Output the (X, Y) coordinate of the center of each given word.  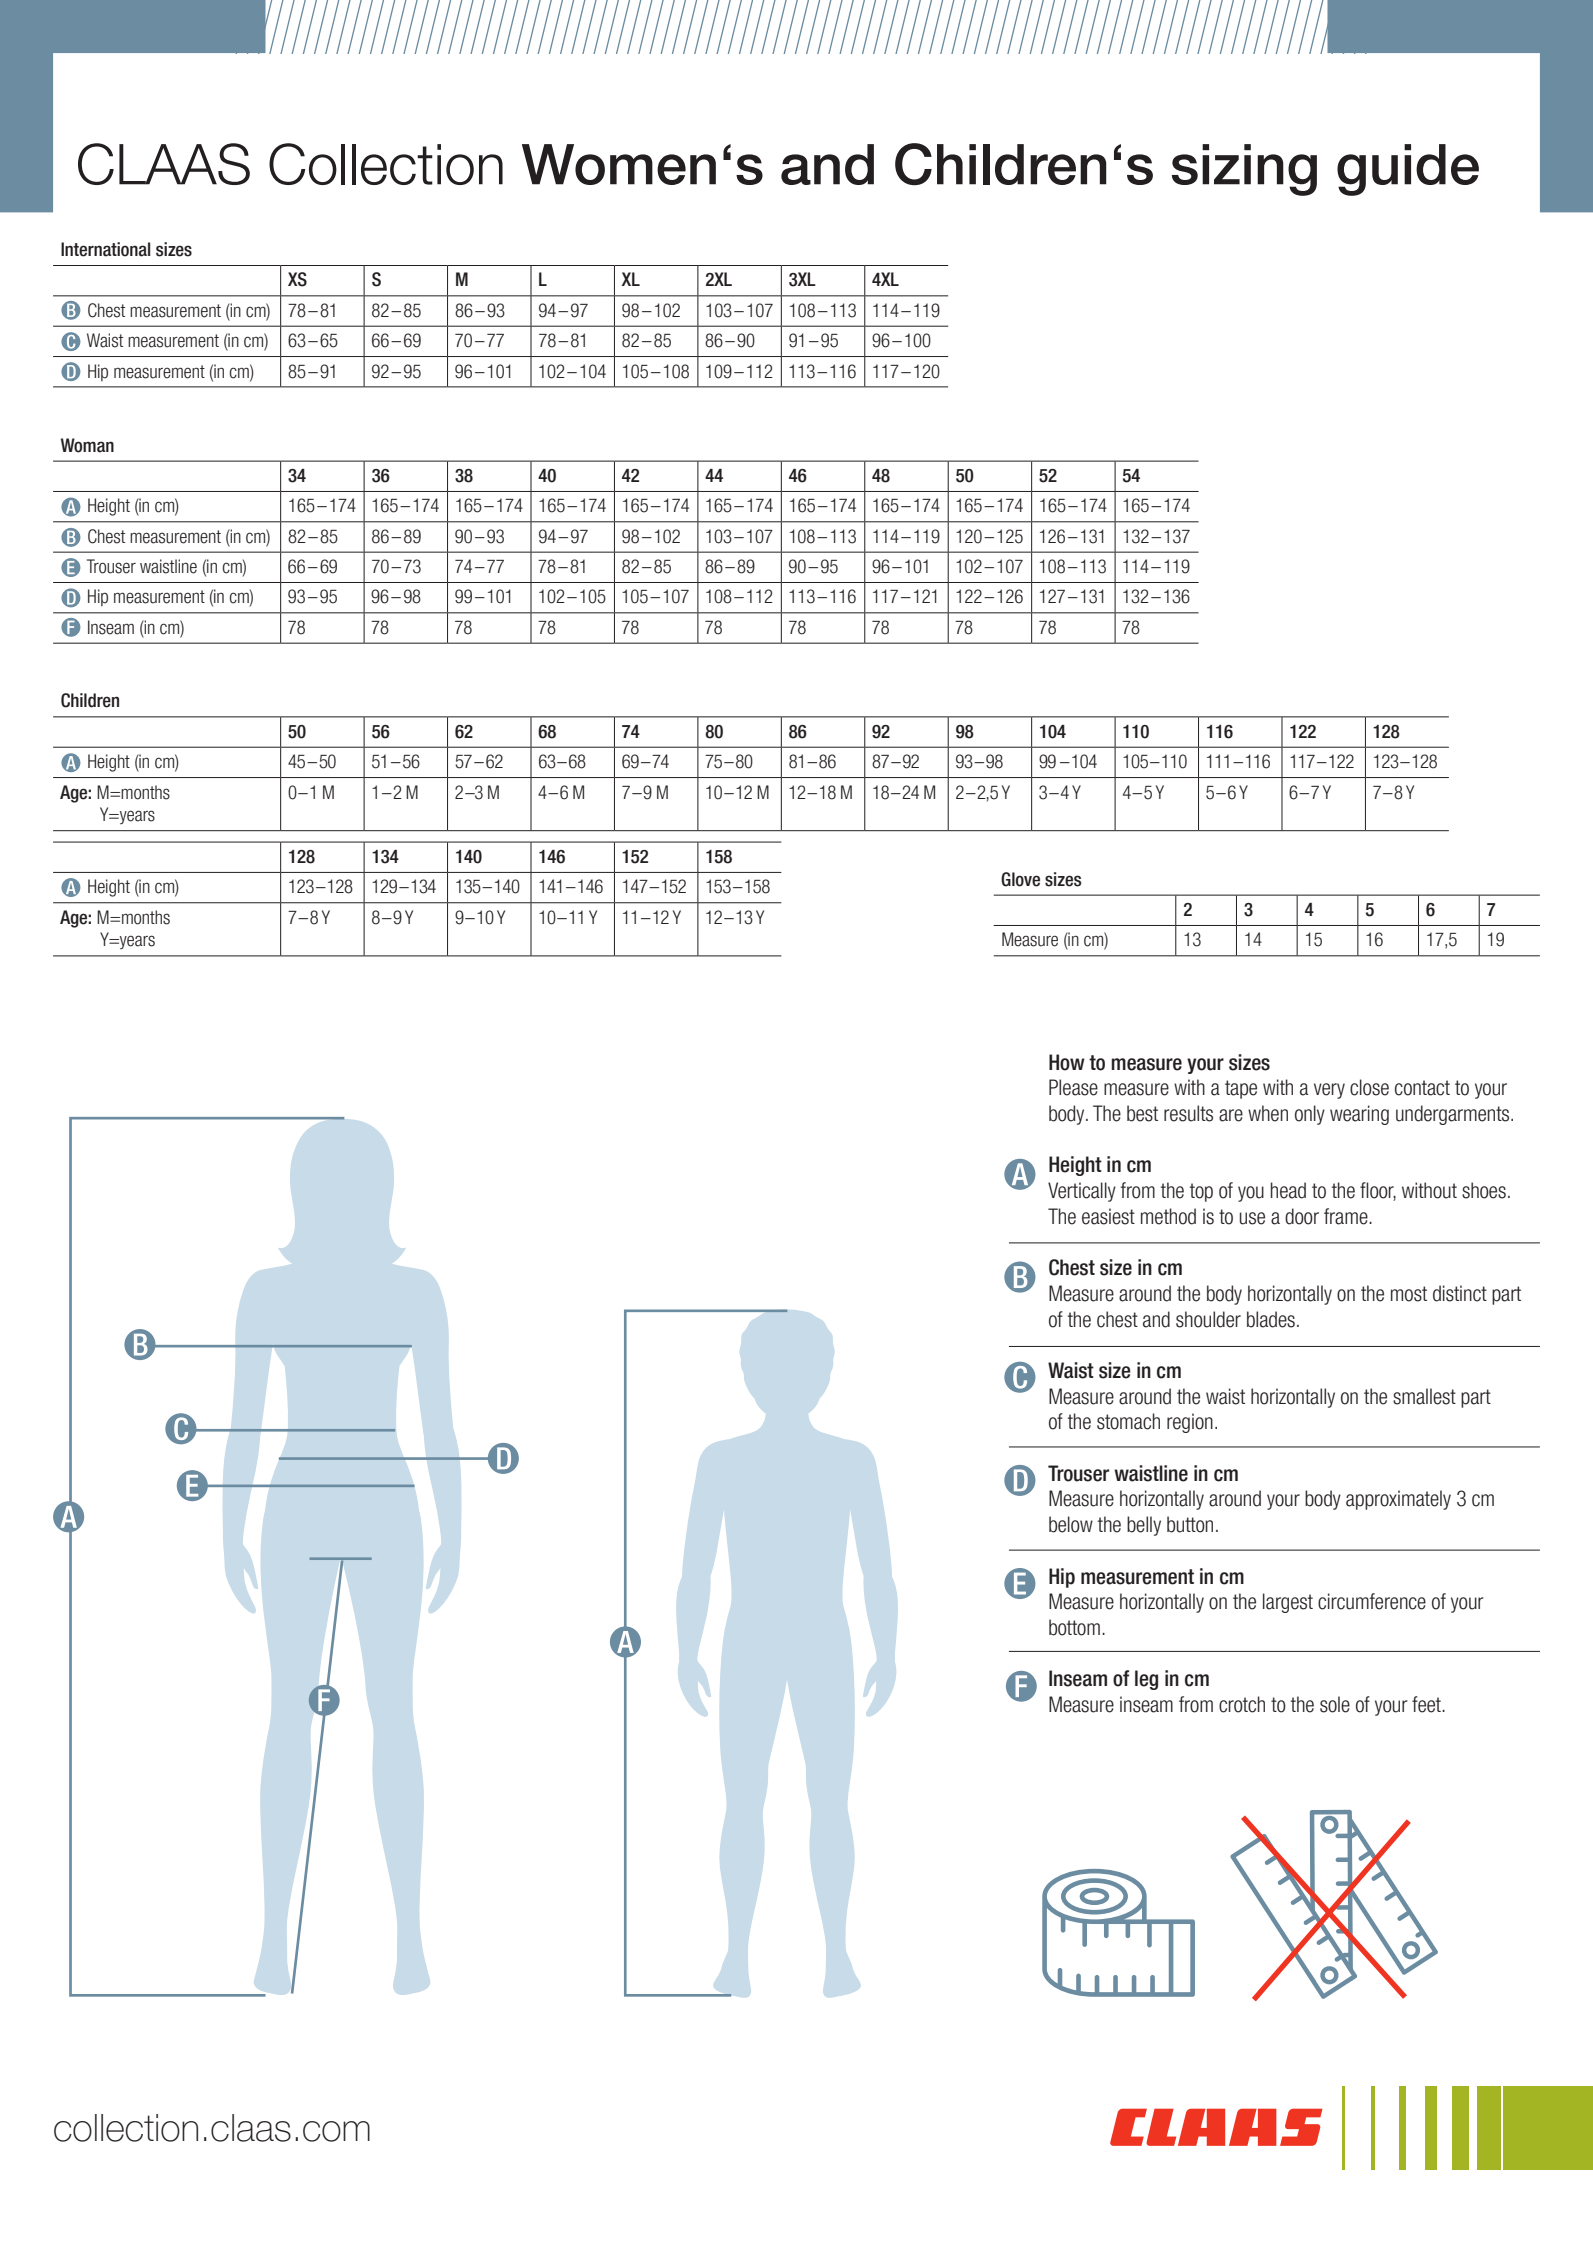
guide (1408, 170)
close (1369, 1087)
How (1067, 1062)
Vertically (1082, 1192)
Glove (1020, 879)
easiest (1108, 1216)
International (105, 249)
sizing (1244, 170)
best (1142, 1113)
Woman (87, 445)
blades (1271, 1319)
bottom (1074, 1627)
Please (1073, 1087)
